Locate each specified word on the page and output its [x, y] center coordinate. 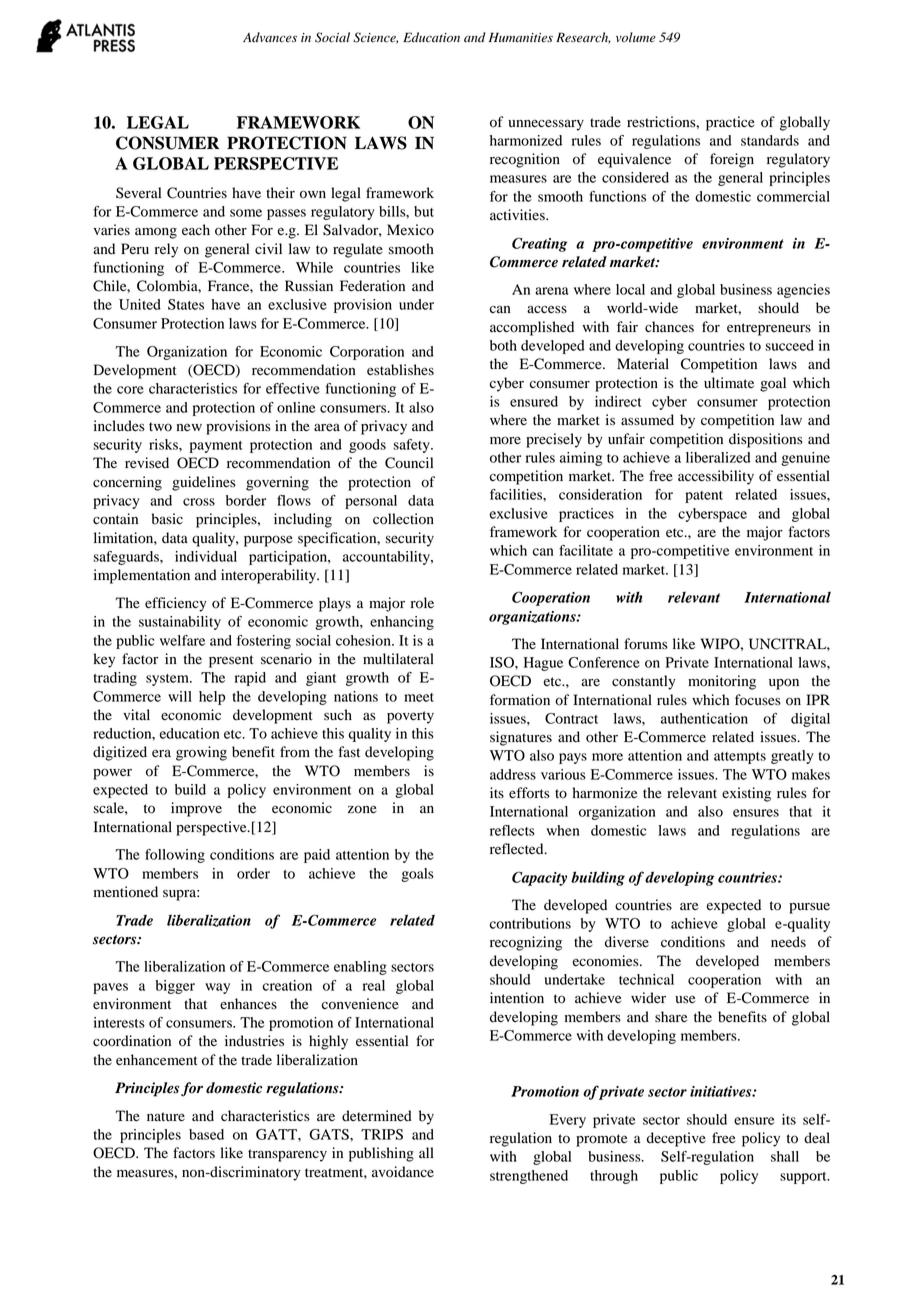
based [206, 1134]
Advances [270, 37]
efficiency [176, 604]
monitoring [722, 682]
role [422, 603]
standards [770, 140]
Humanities [521, 37]
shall [785, 1156]
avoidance [403, 1172]
